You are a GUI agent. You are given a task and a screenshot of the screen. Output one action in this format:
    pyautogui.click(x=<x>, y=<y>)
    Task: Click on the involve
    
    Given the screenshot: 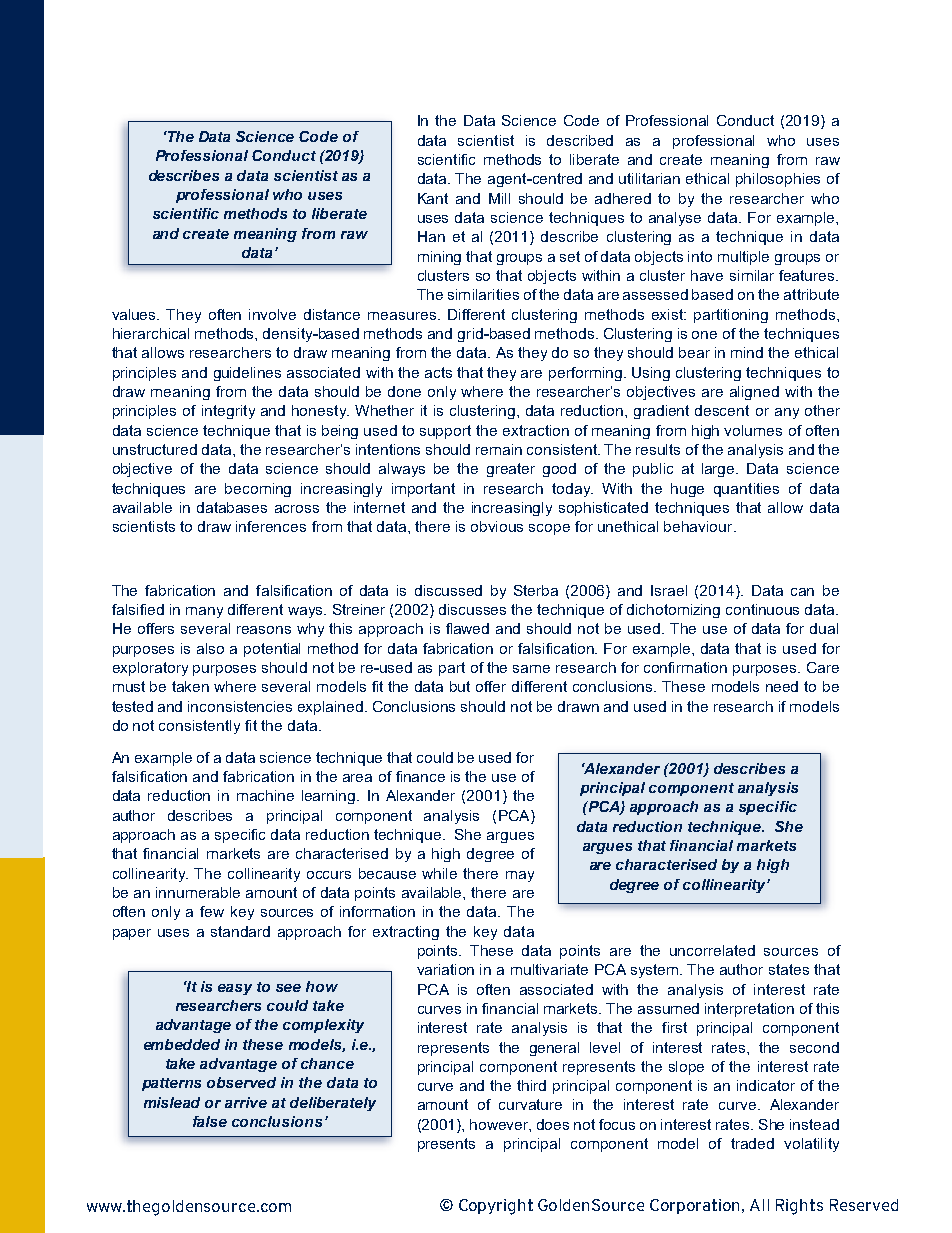 What is the action you would take?
    pyautogui.click(x=272, y=314)
